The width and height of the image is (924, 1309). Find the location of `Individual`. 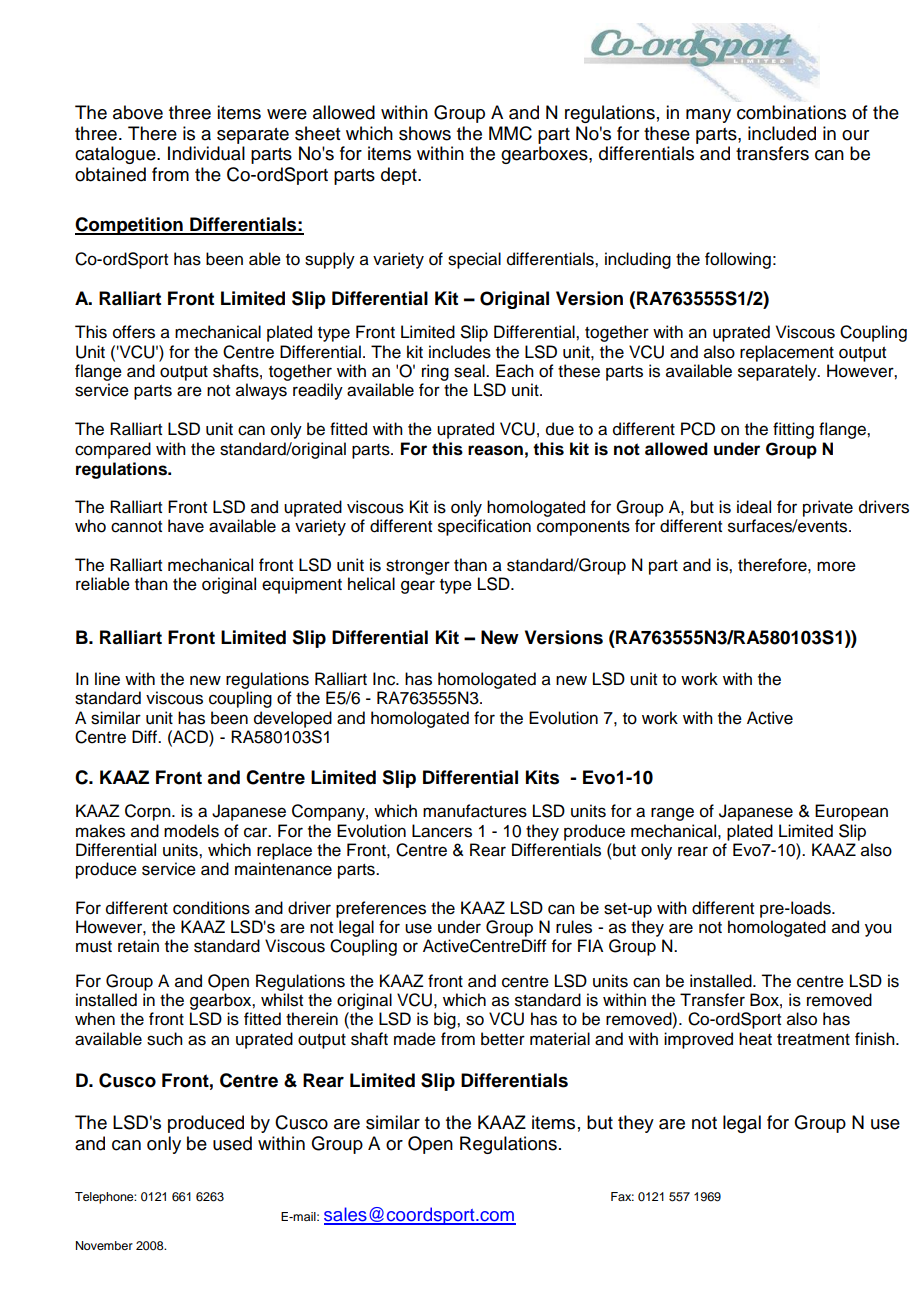

Individual is located at coordinates (206, 153).
